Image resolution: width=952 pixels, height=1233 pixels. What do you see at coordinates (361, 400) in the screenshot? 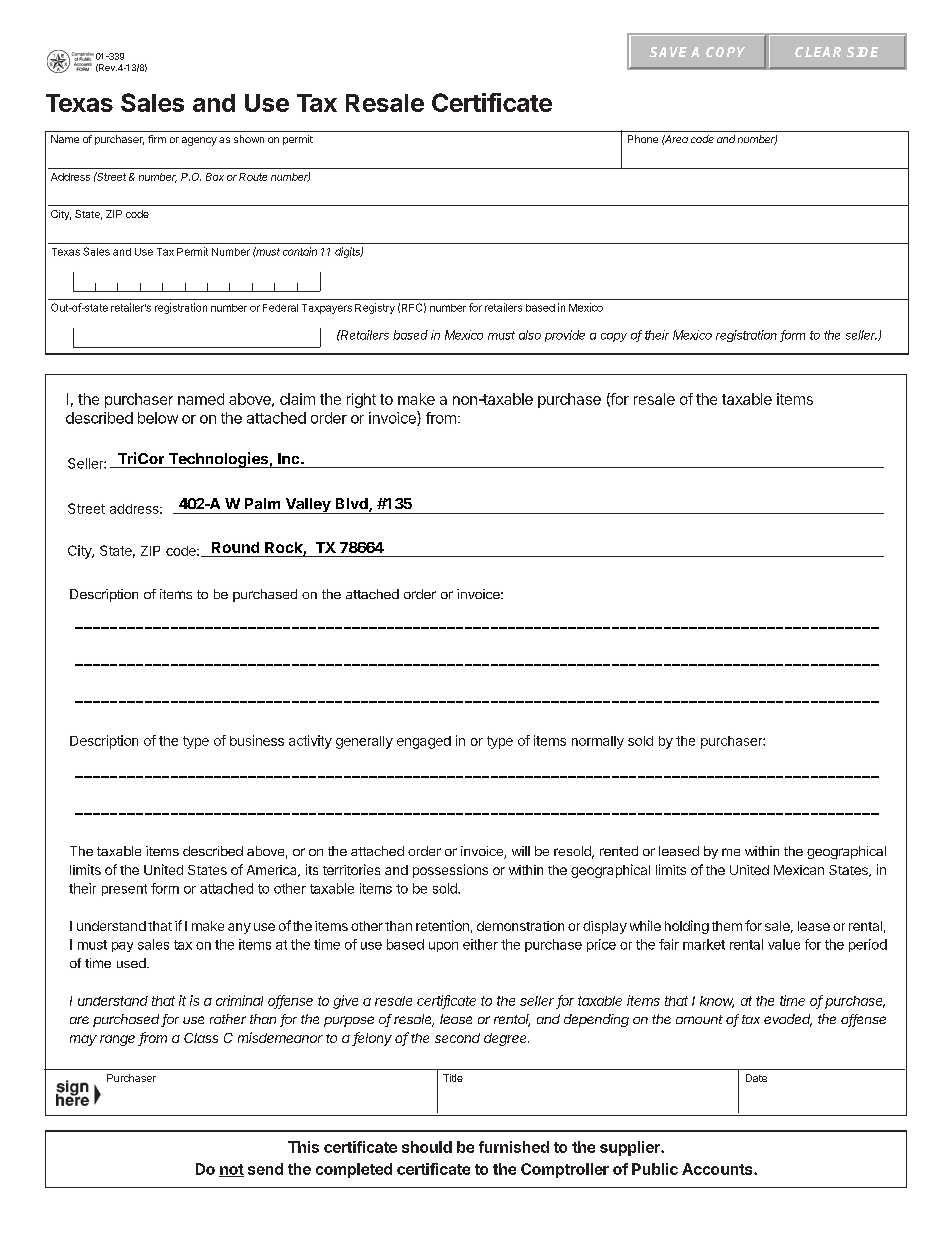
I see `right` at bounding box center [361, 400].
